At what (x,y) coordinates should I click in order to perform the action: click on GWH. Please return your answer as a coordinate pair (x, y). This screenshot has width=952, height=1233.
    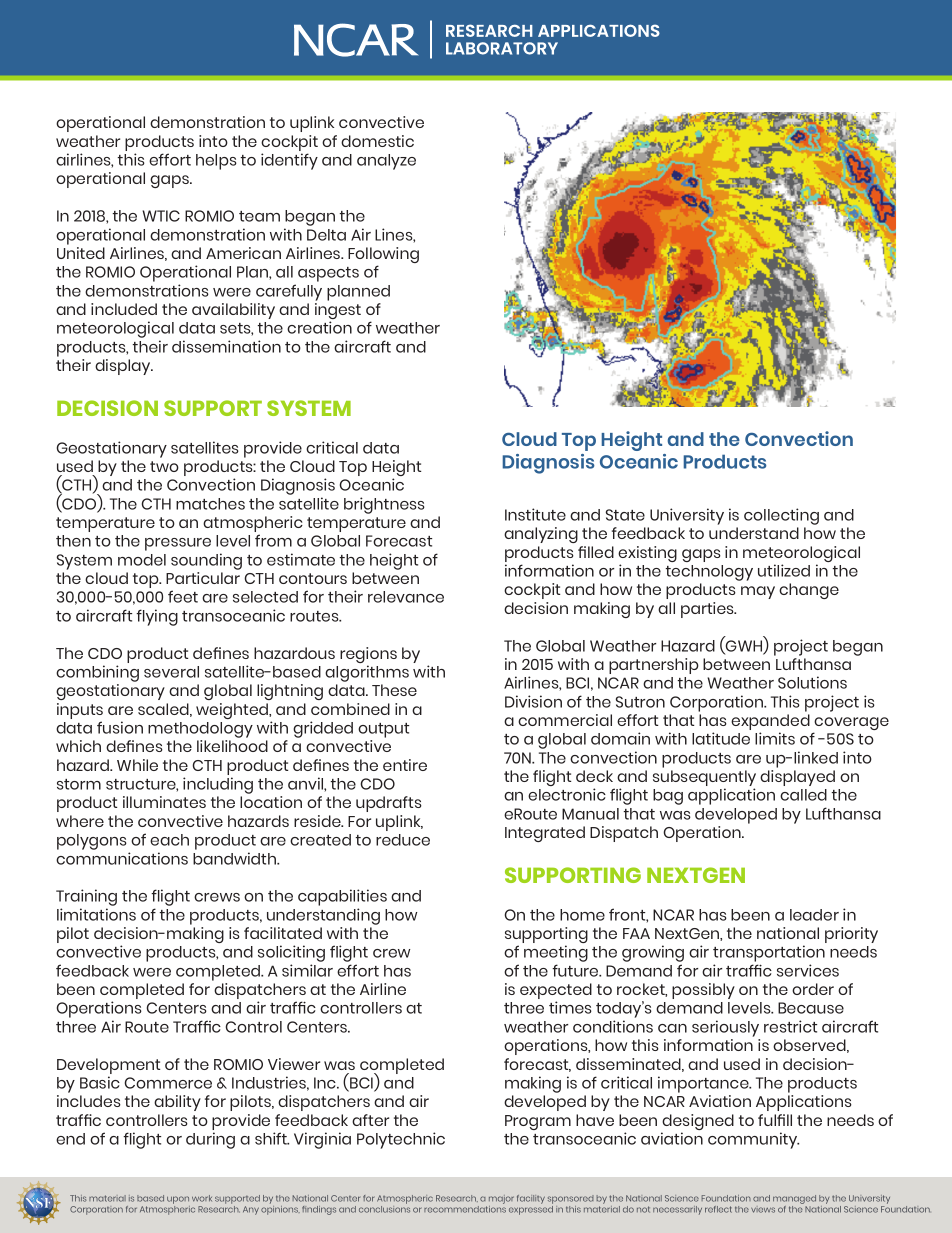
    Looking at the image, I should click on (744, 647).
